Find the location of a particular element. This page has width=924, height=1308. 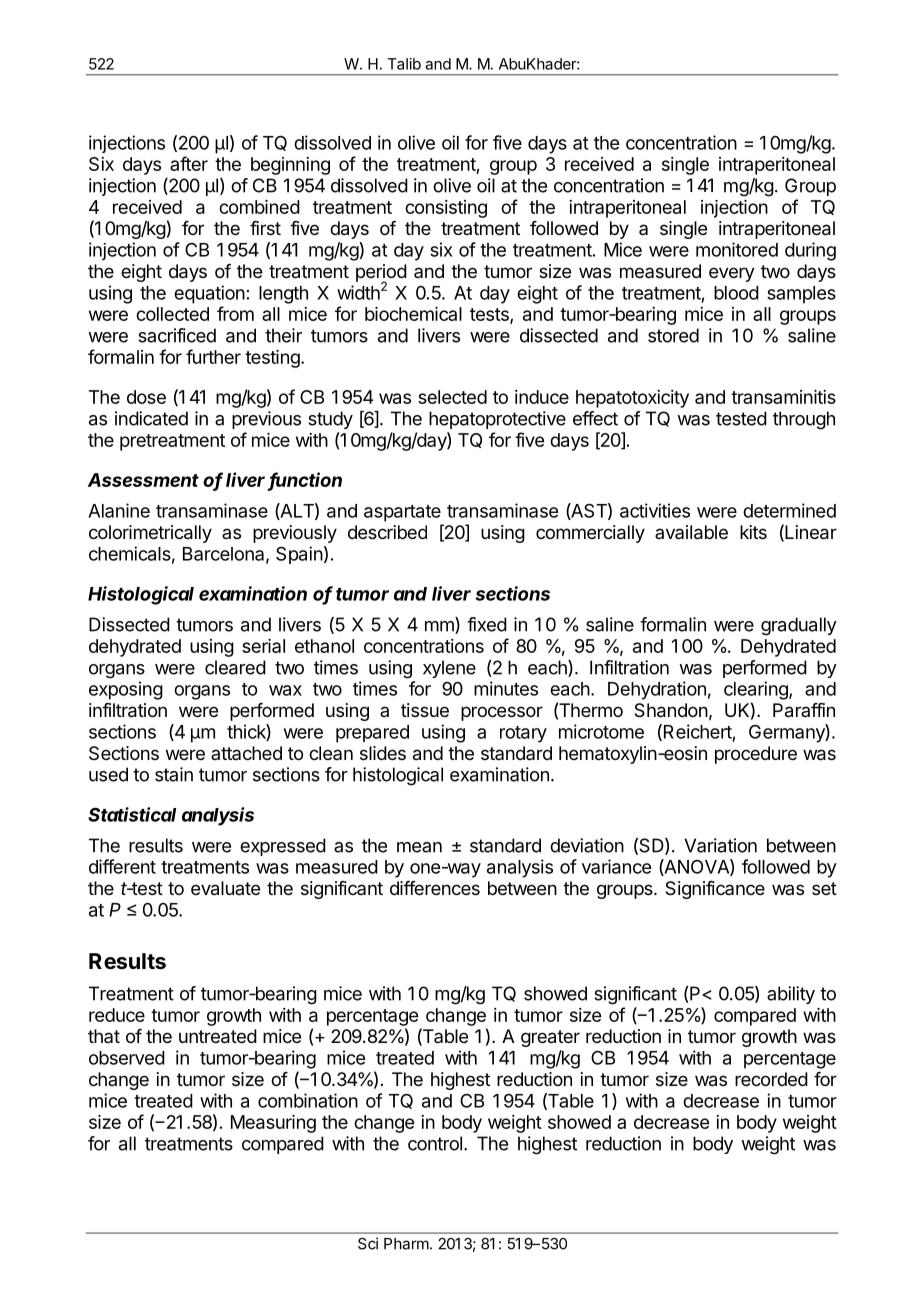

recorded is located at coordinates (771, 1079).
